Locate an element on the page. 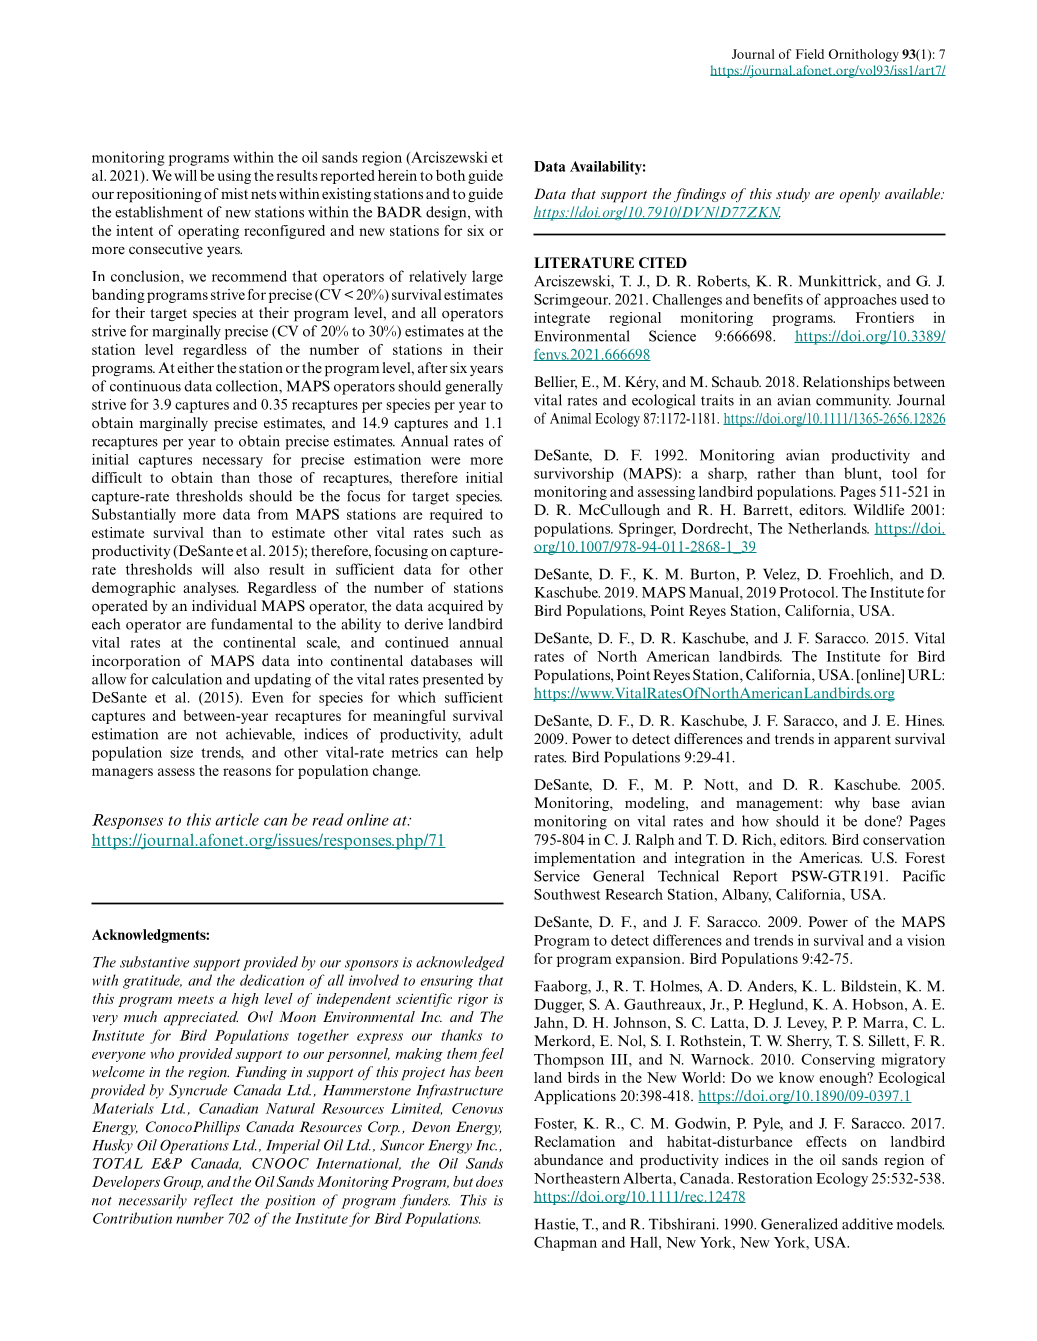 This image has height=1341, width=1037. presented is located at coordinates (453, 680).
